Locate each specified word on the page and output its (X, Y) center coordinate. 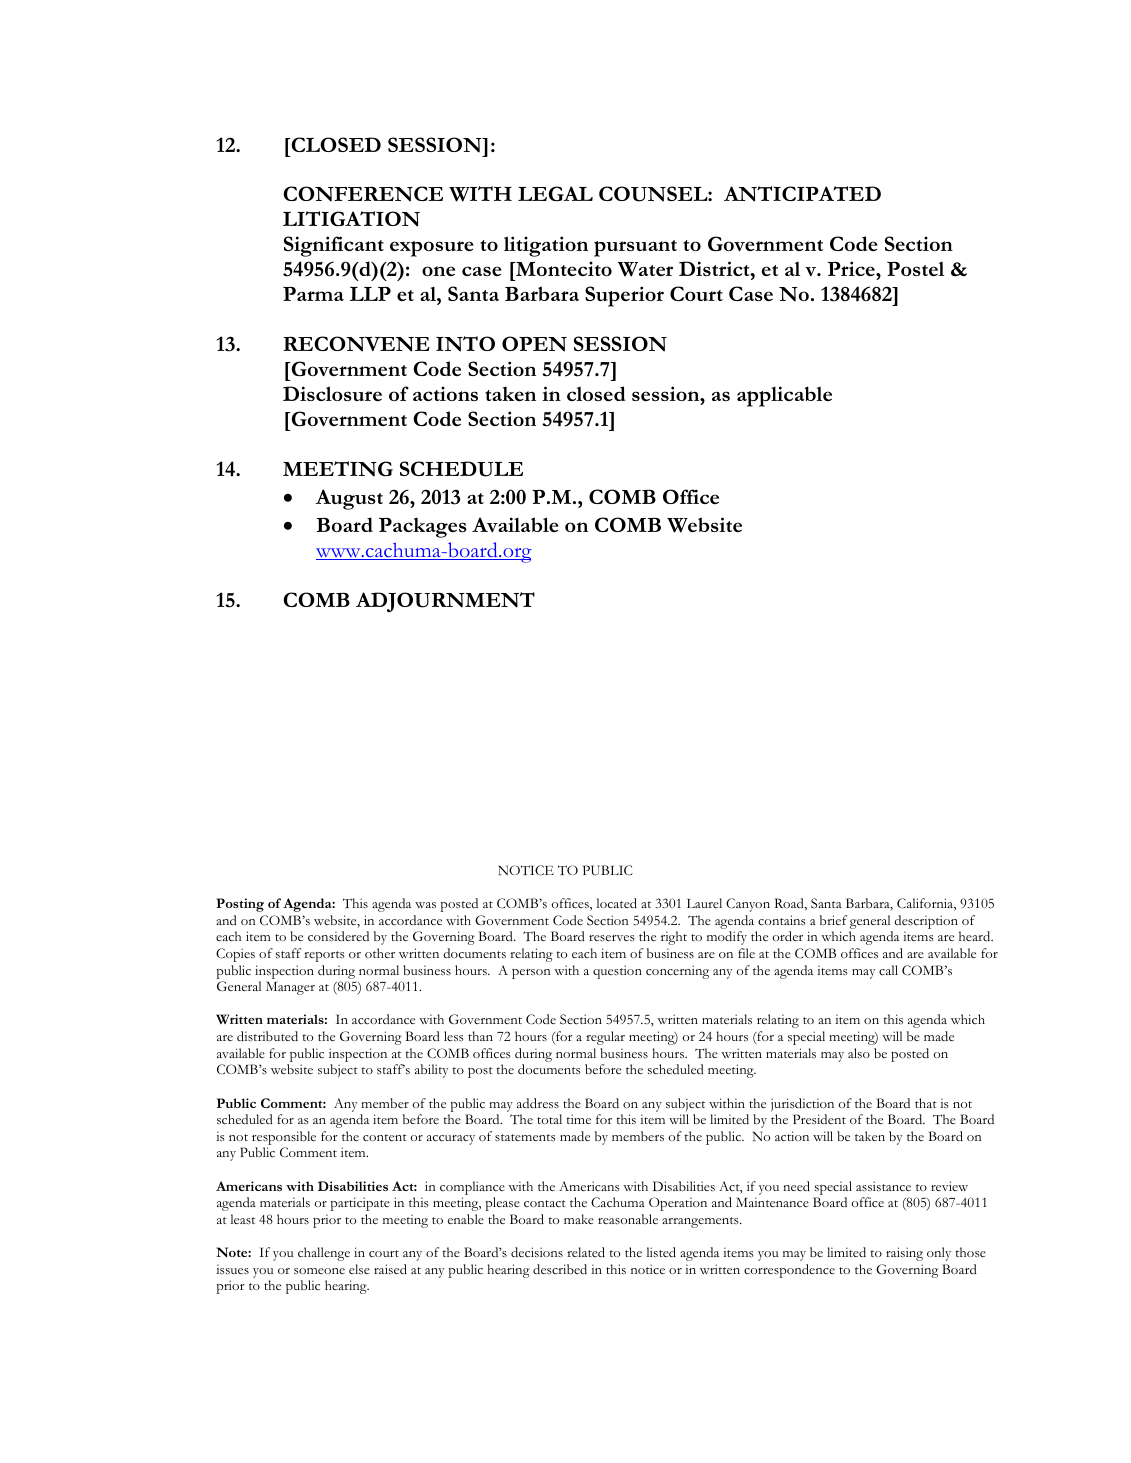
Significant (334, 246)
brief (833, 920)
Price (852, 268)
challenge (324, 1254)
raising (904, 1254)
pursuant (635, 248)
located (616, 903)
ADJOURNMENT (445, 602)
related (586, 1252)
